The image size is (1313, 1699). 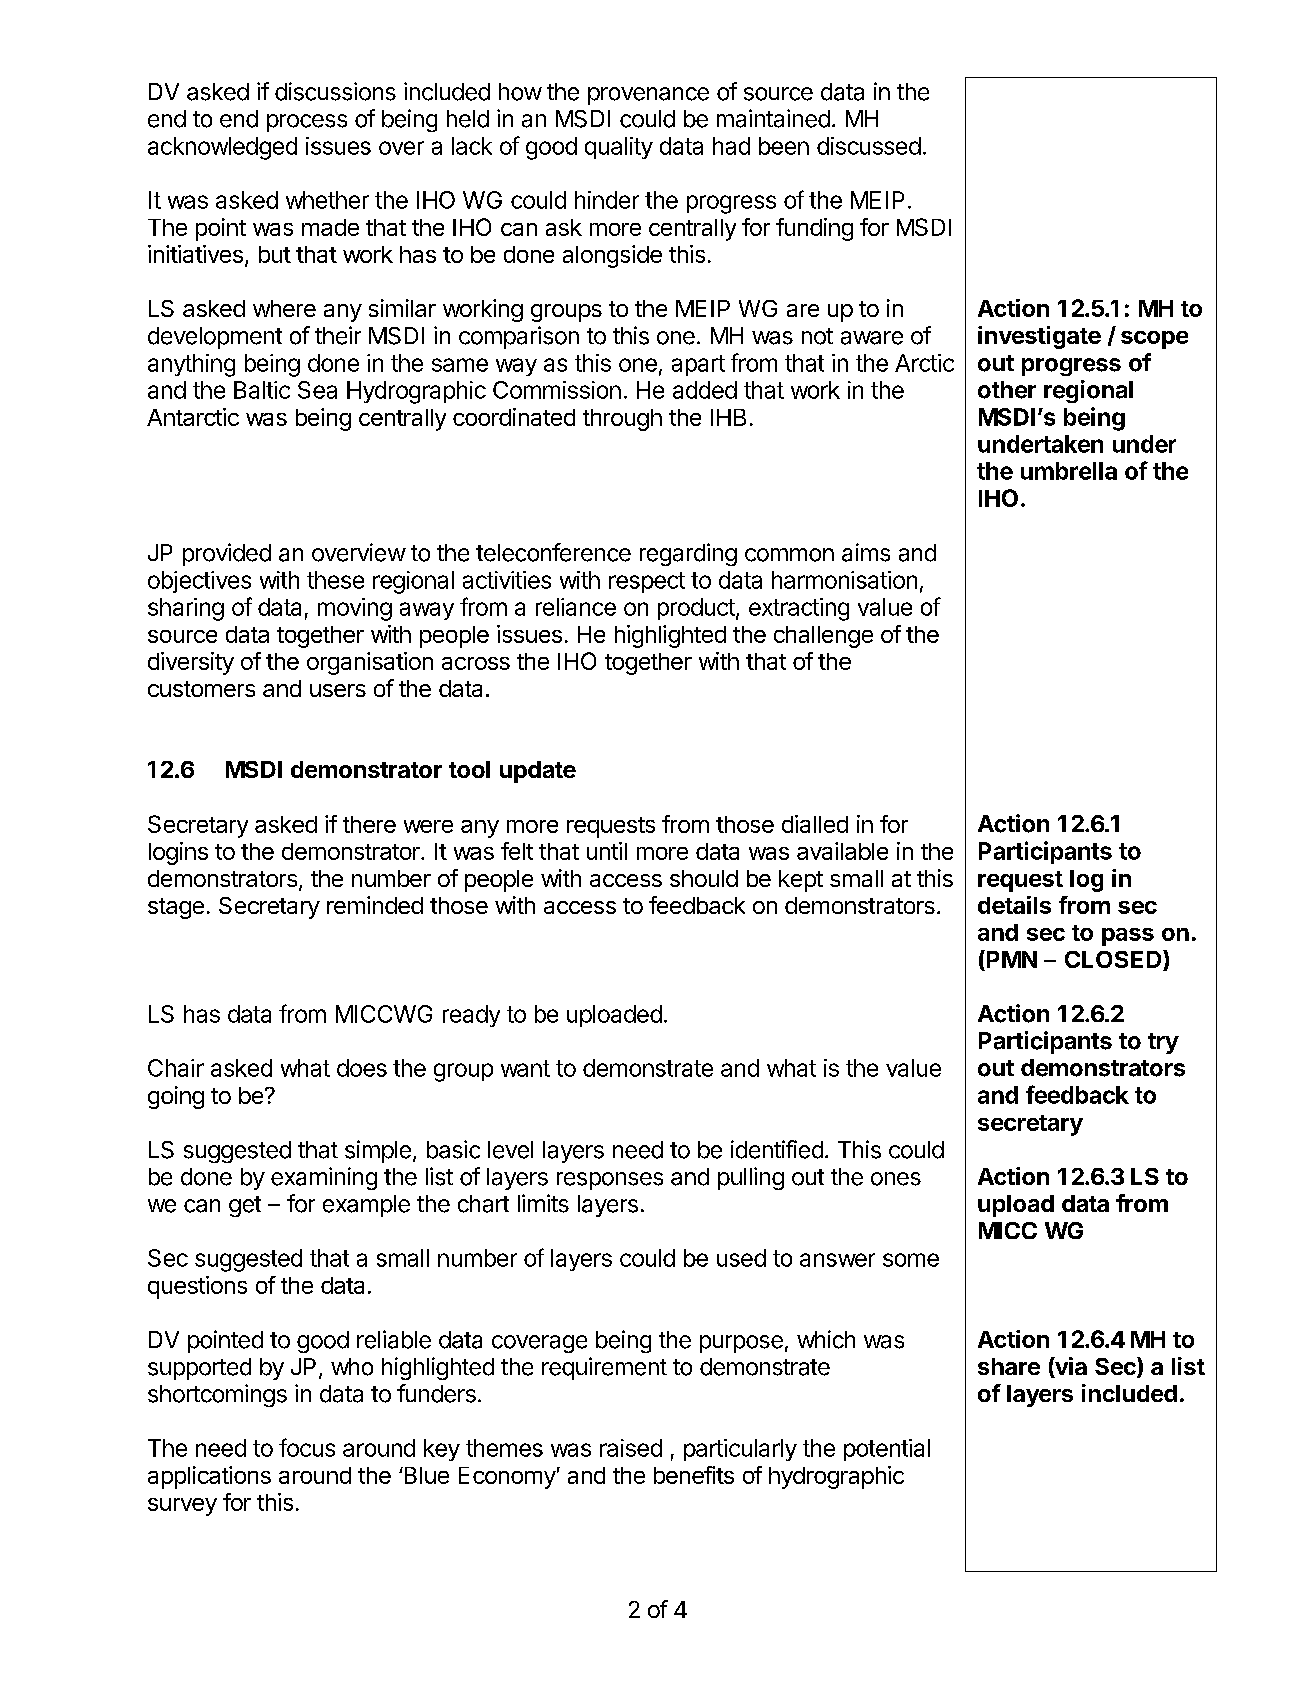 What do you see at coordinates (694, 1475) in the document?
I see `benefits` at bounding box center [694, 1475].
